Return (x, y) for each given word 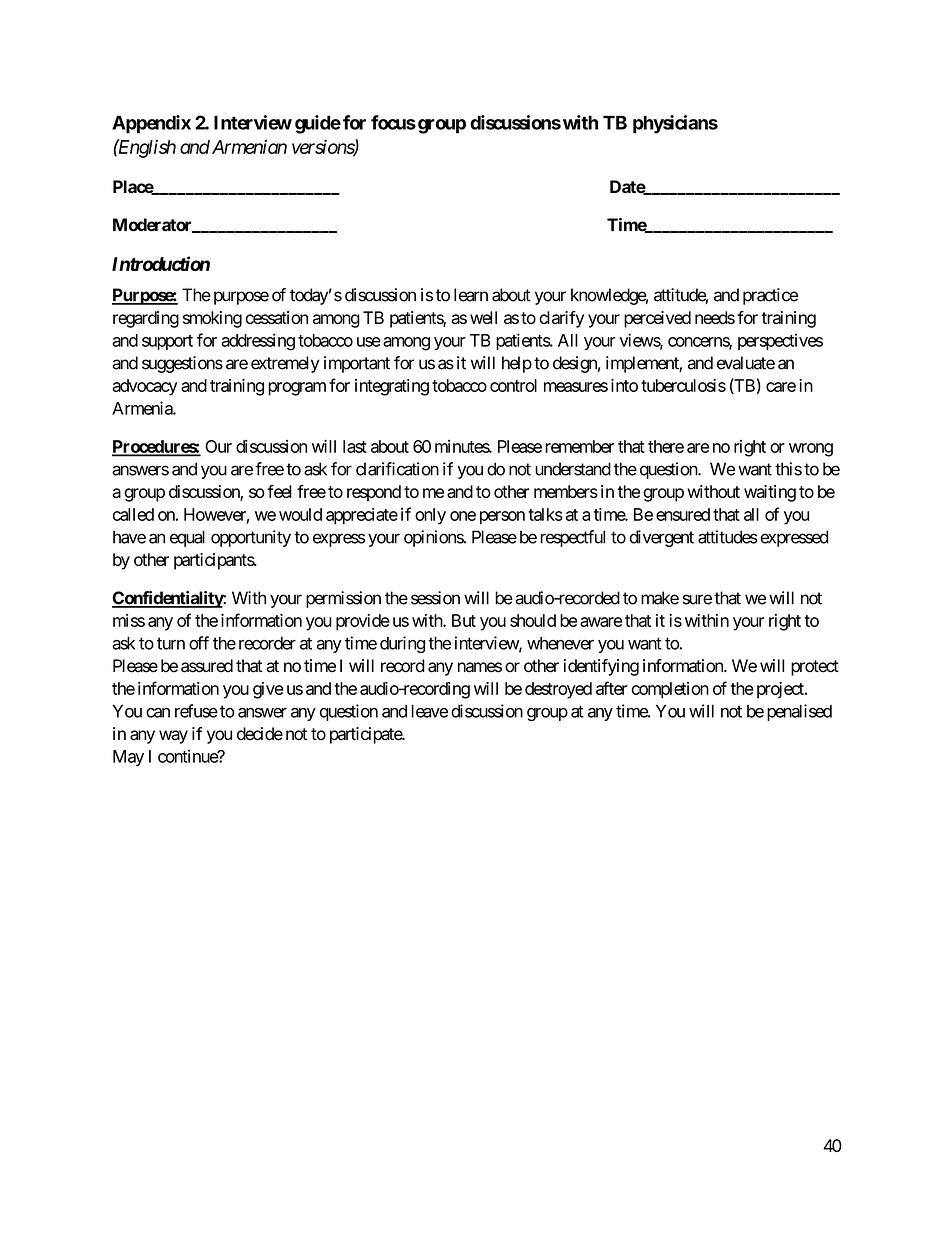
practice (770, 296)
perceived (657, 319)
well (483, 317)
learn (471, 295)
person (502, 518)
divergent (661, 538)
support (167, 342)
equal (187, 538)
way (173, 737)
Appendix (151, 124)
